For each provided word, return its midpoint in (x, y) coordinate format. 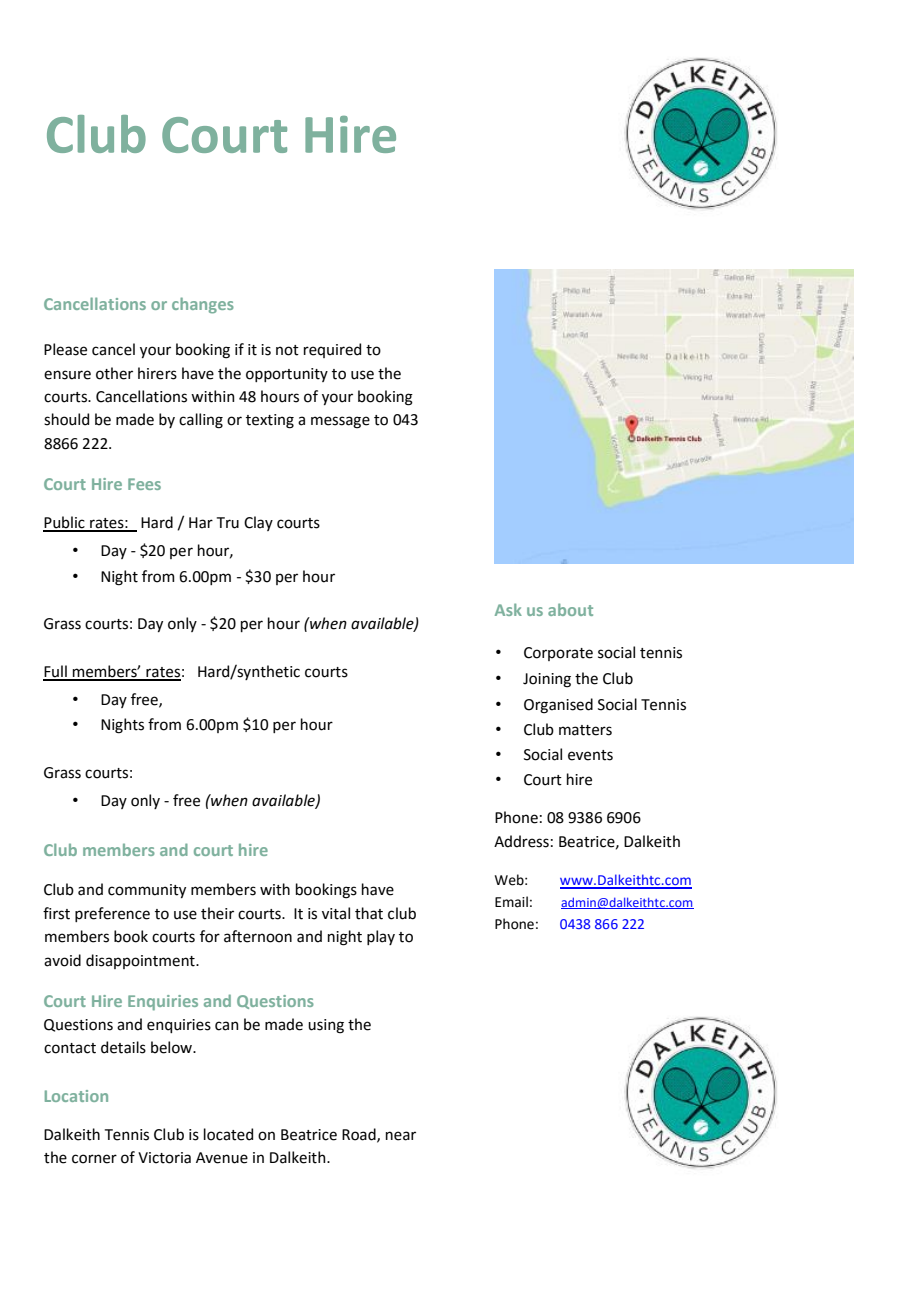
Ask (508, 609)
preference (112, 914)
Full (56, 672)
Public (65, 523)
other (114, 373)
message (340, 422)
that (369, 913)
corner (94, 1159)
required (332, 350)
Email (511, 902)
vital (336, 913)
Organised (558, 706)
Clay (258, 523)
